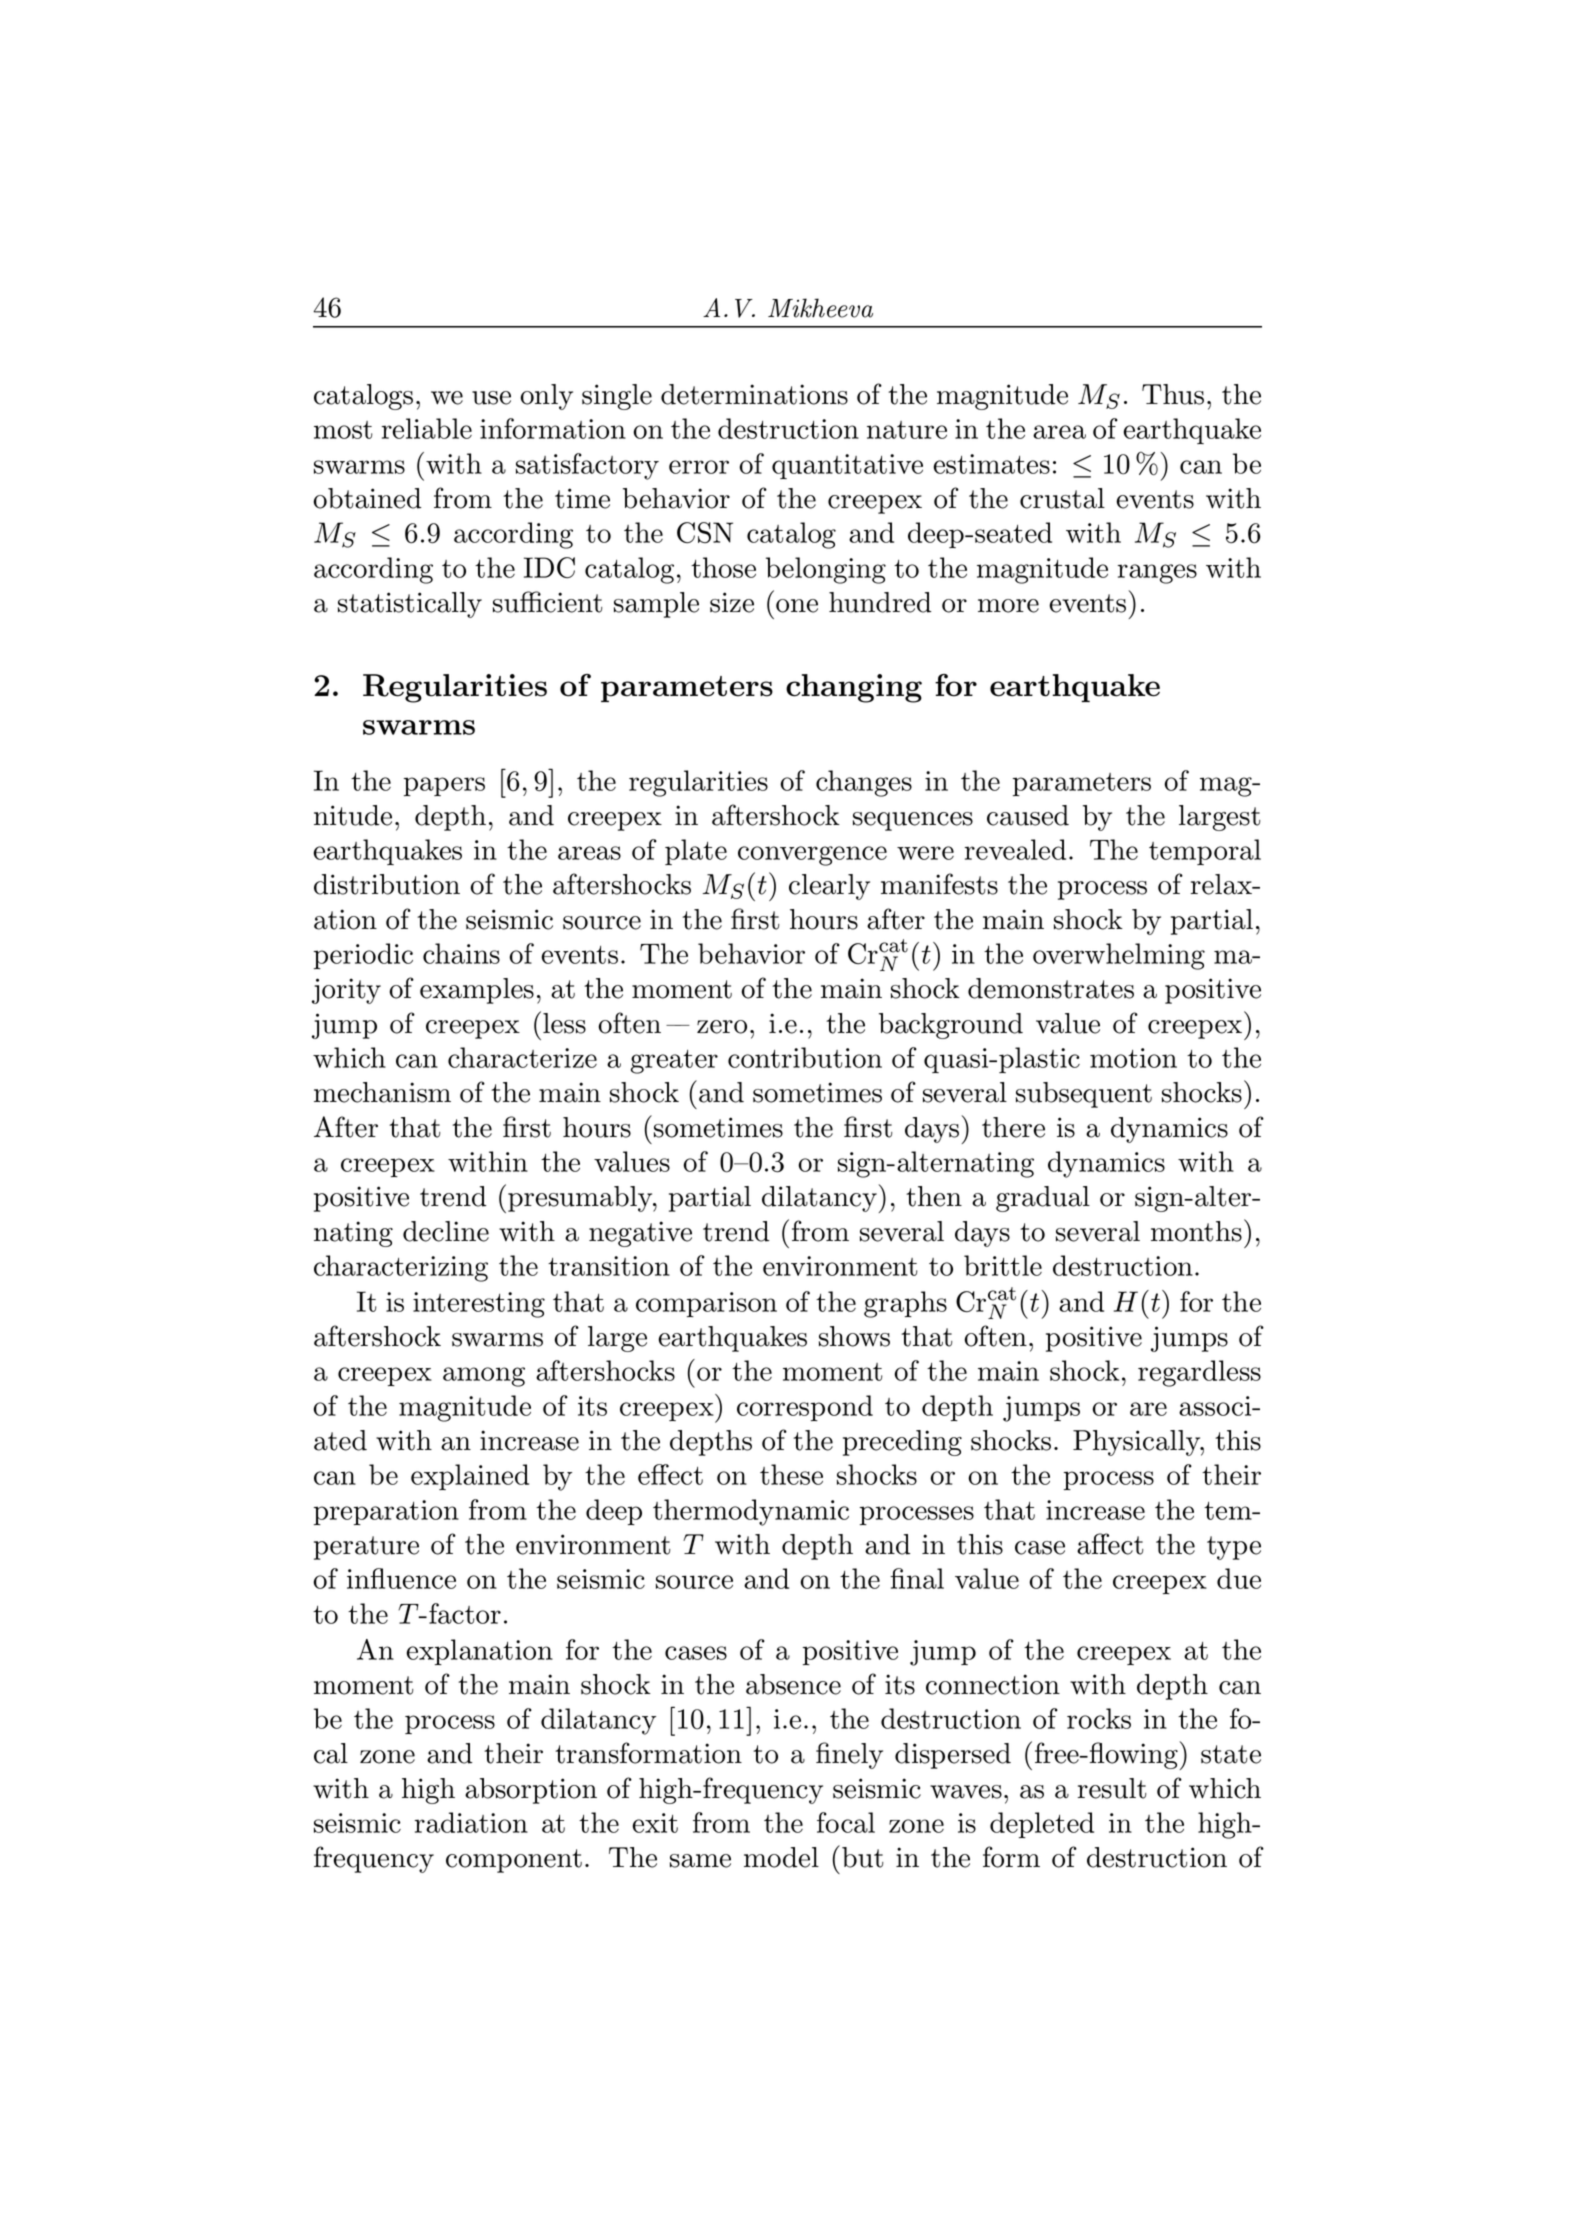 This screenshot has width=1575, height=2227. Describe the element at coordinates (427, 428) in the screenshot. I see `reliable` at that location.
